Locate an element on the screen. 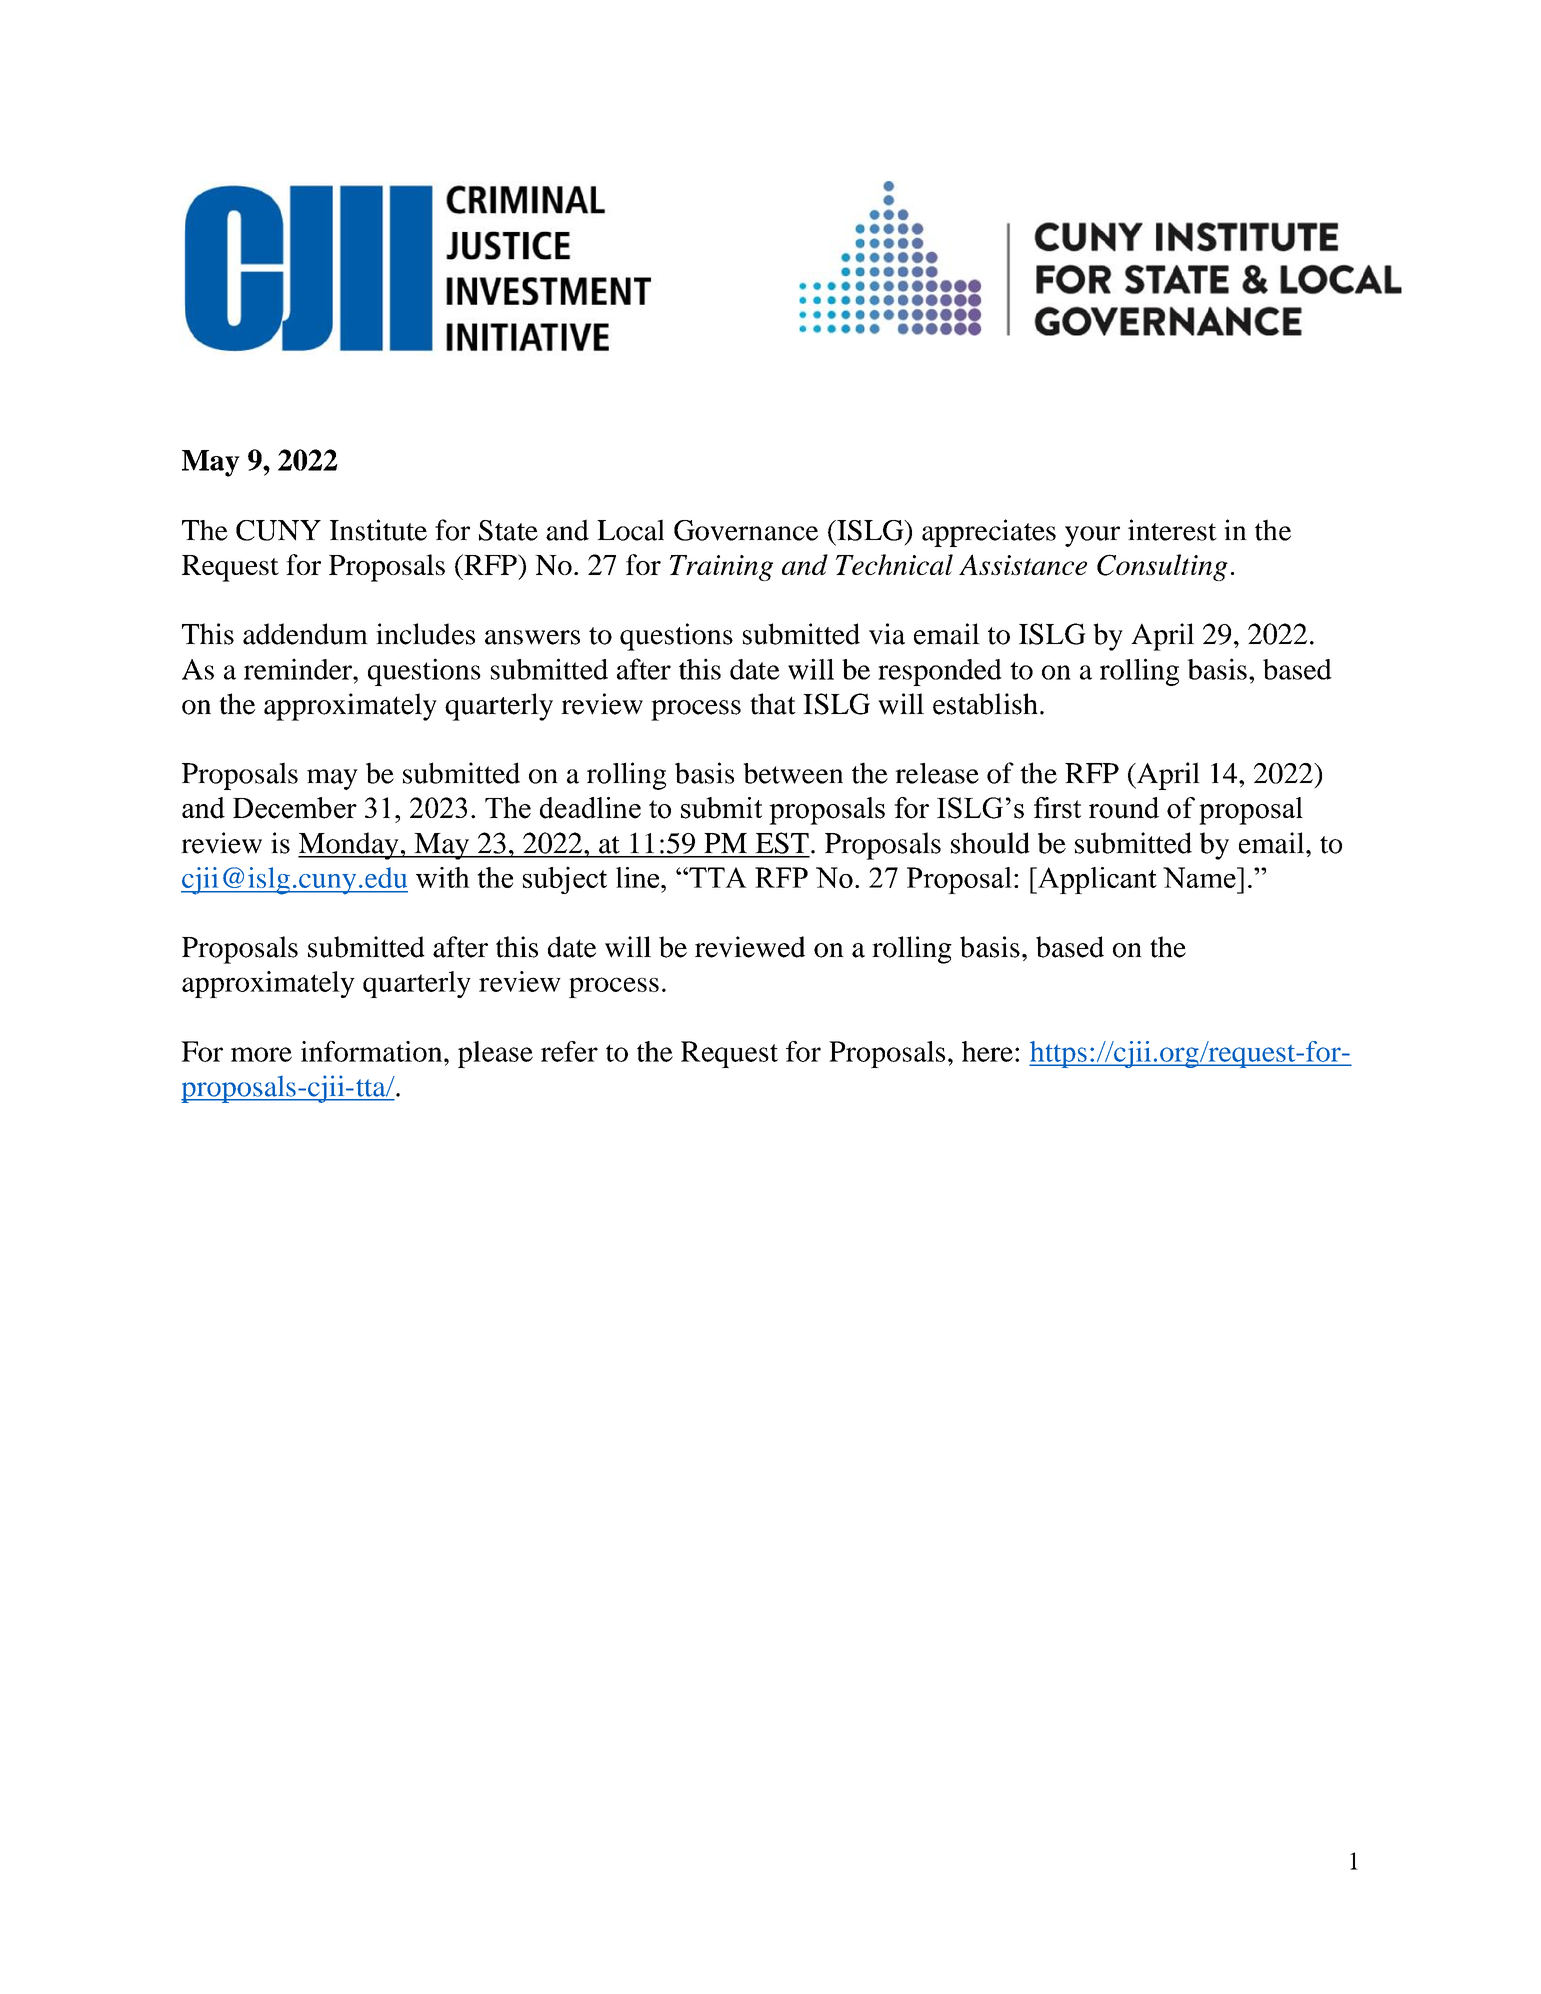  your is located at coordinates (1092, 536).
